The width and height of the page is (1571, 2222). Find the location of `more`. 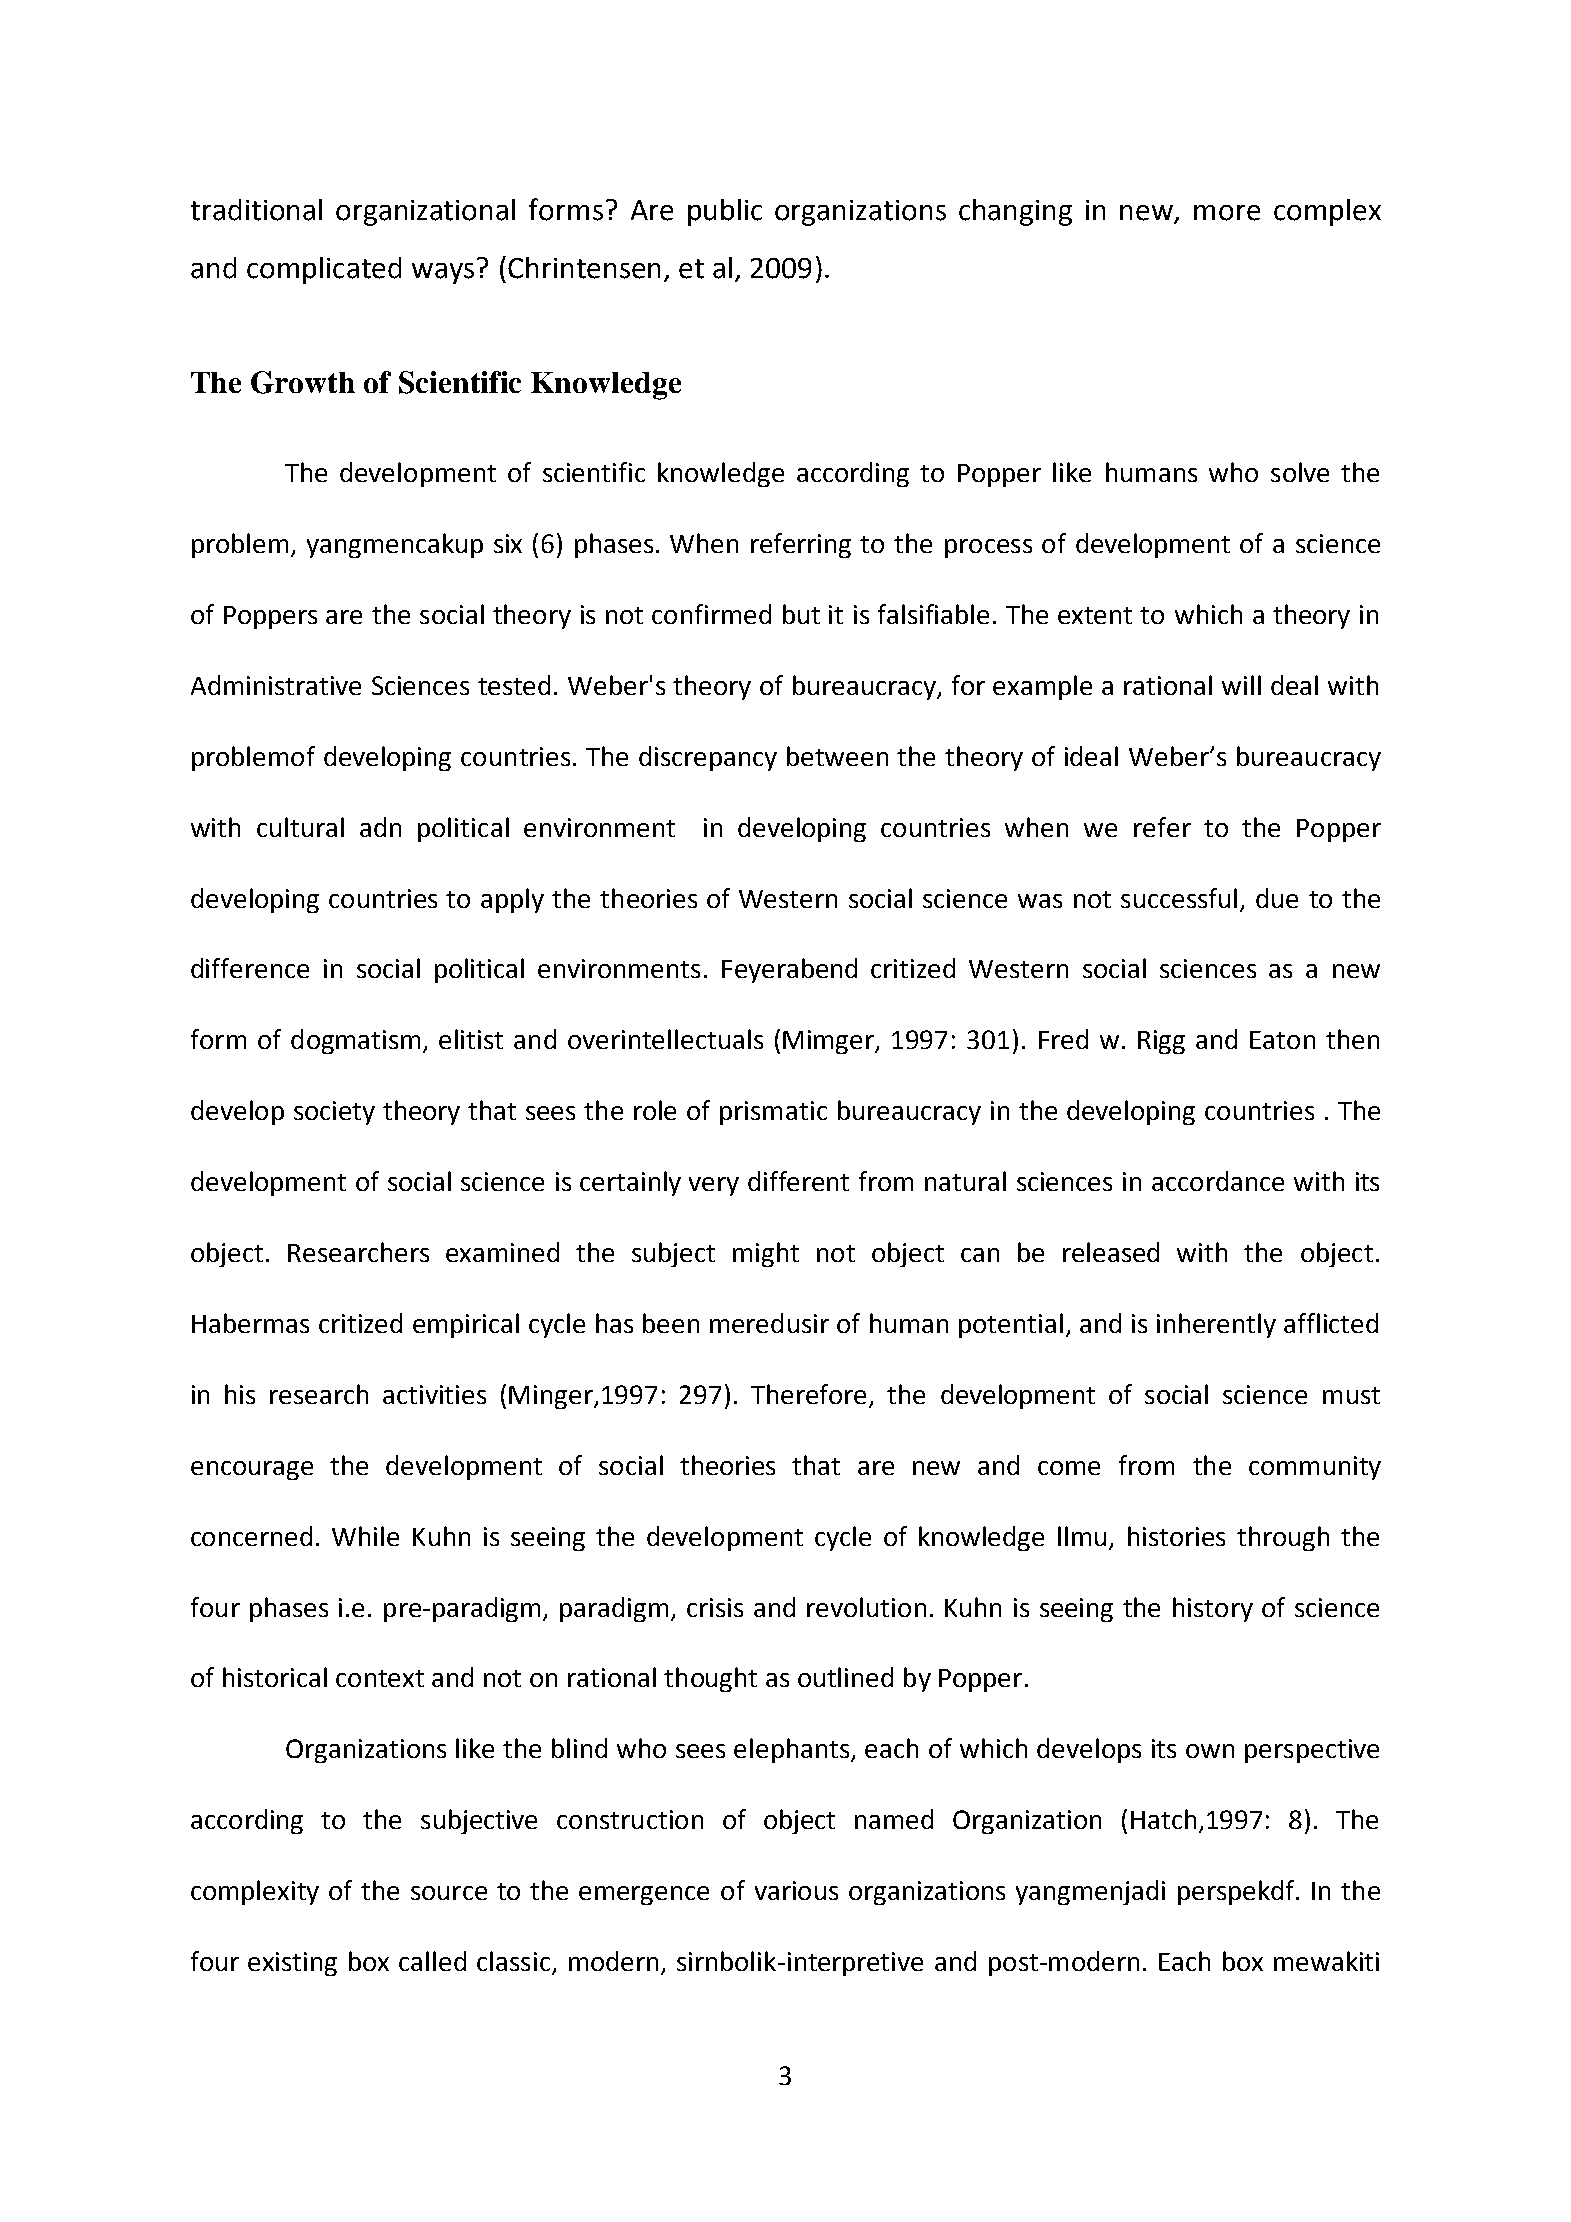

more is located at coordinates (1227, 213).
